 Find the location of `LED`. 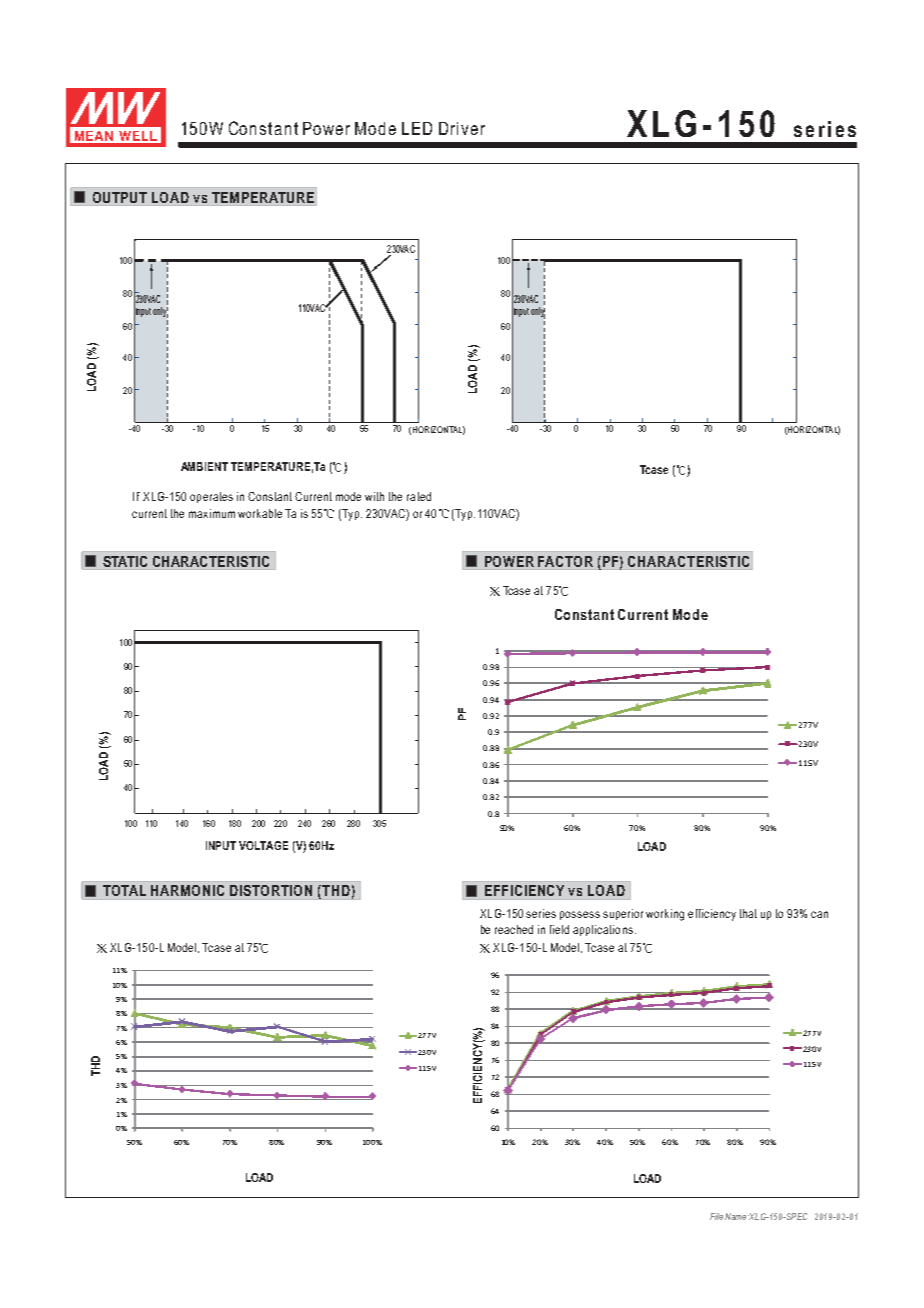

LED is located at coordinates (417, 128).
